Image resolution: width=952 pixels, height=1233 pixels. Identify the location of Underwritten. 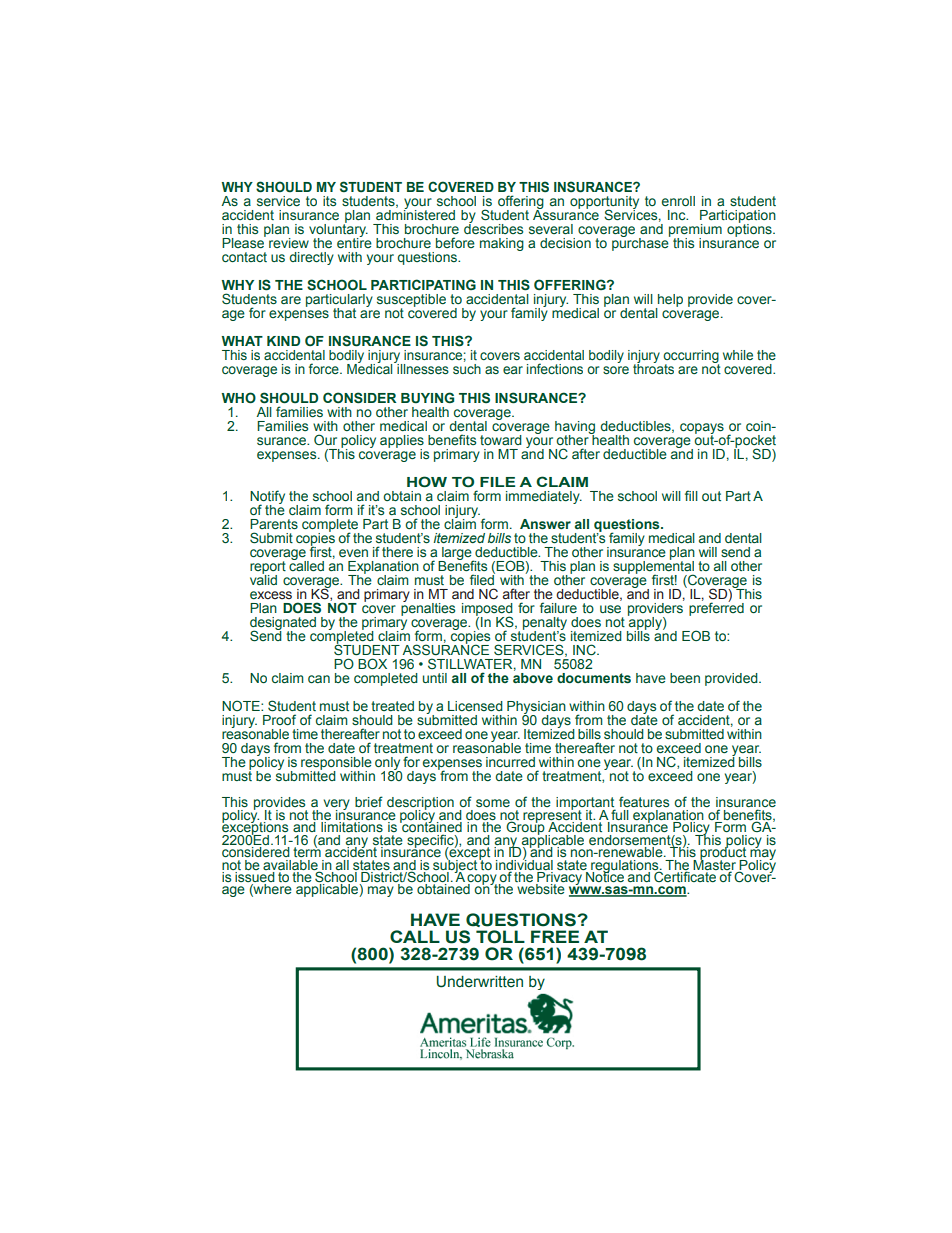
(480, 982).
